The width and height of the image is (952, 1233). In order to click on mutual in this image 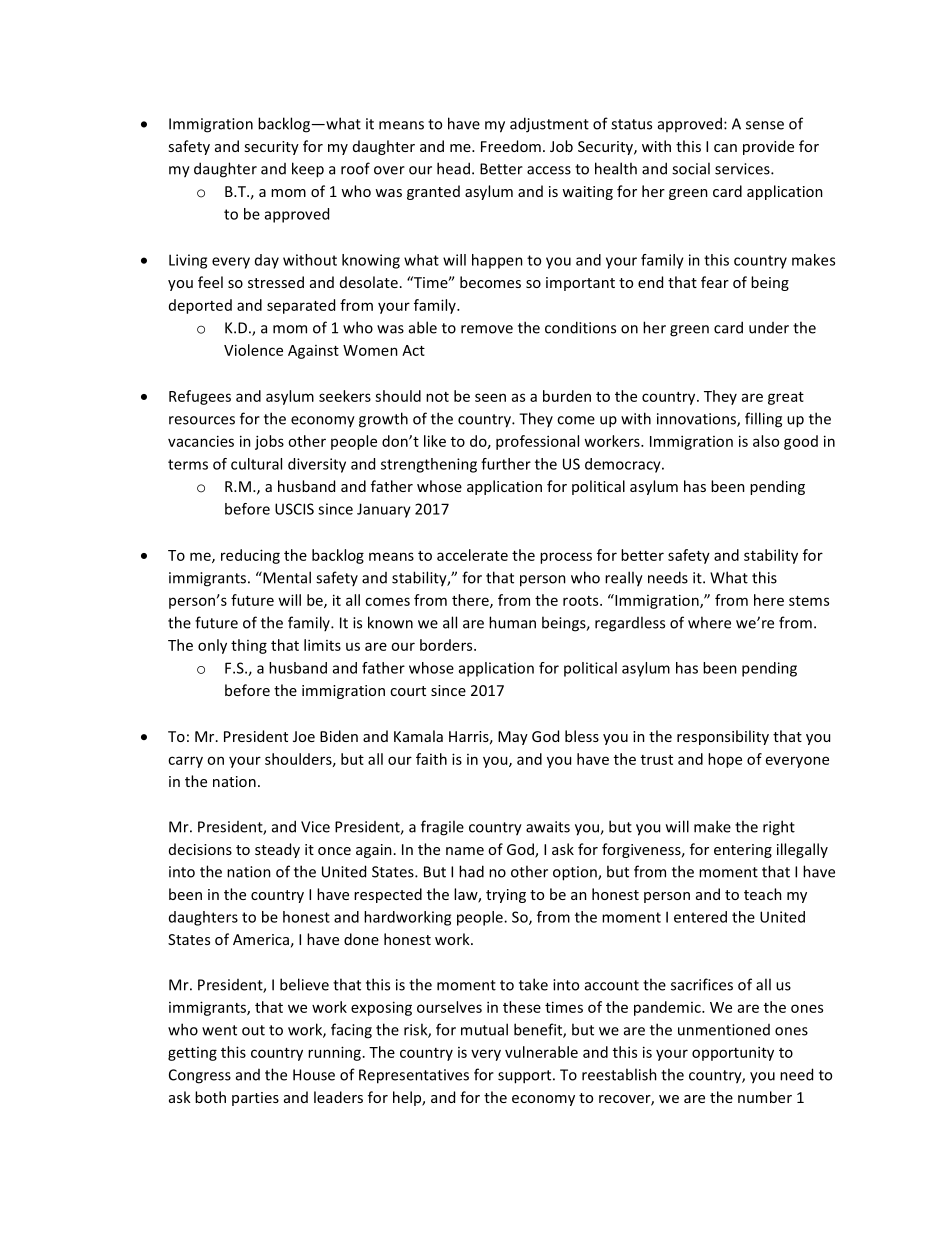, I will do `click(484, 1029)`.
